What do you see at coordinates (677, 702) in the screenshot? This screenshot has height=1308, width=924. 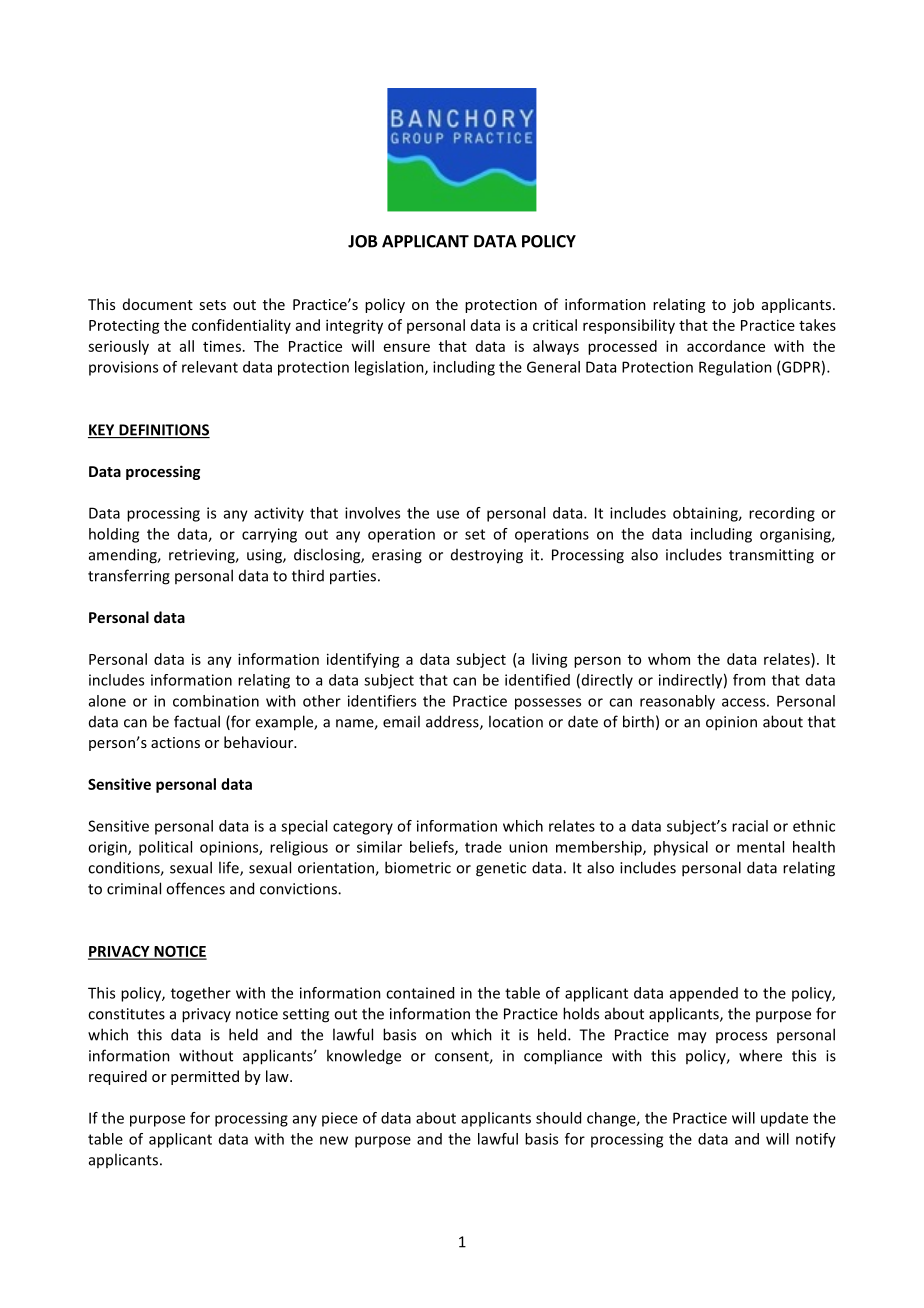 I see `reasonably` at bounding box center [677, 702].
